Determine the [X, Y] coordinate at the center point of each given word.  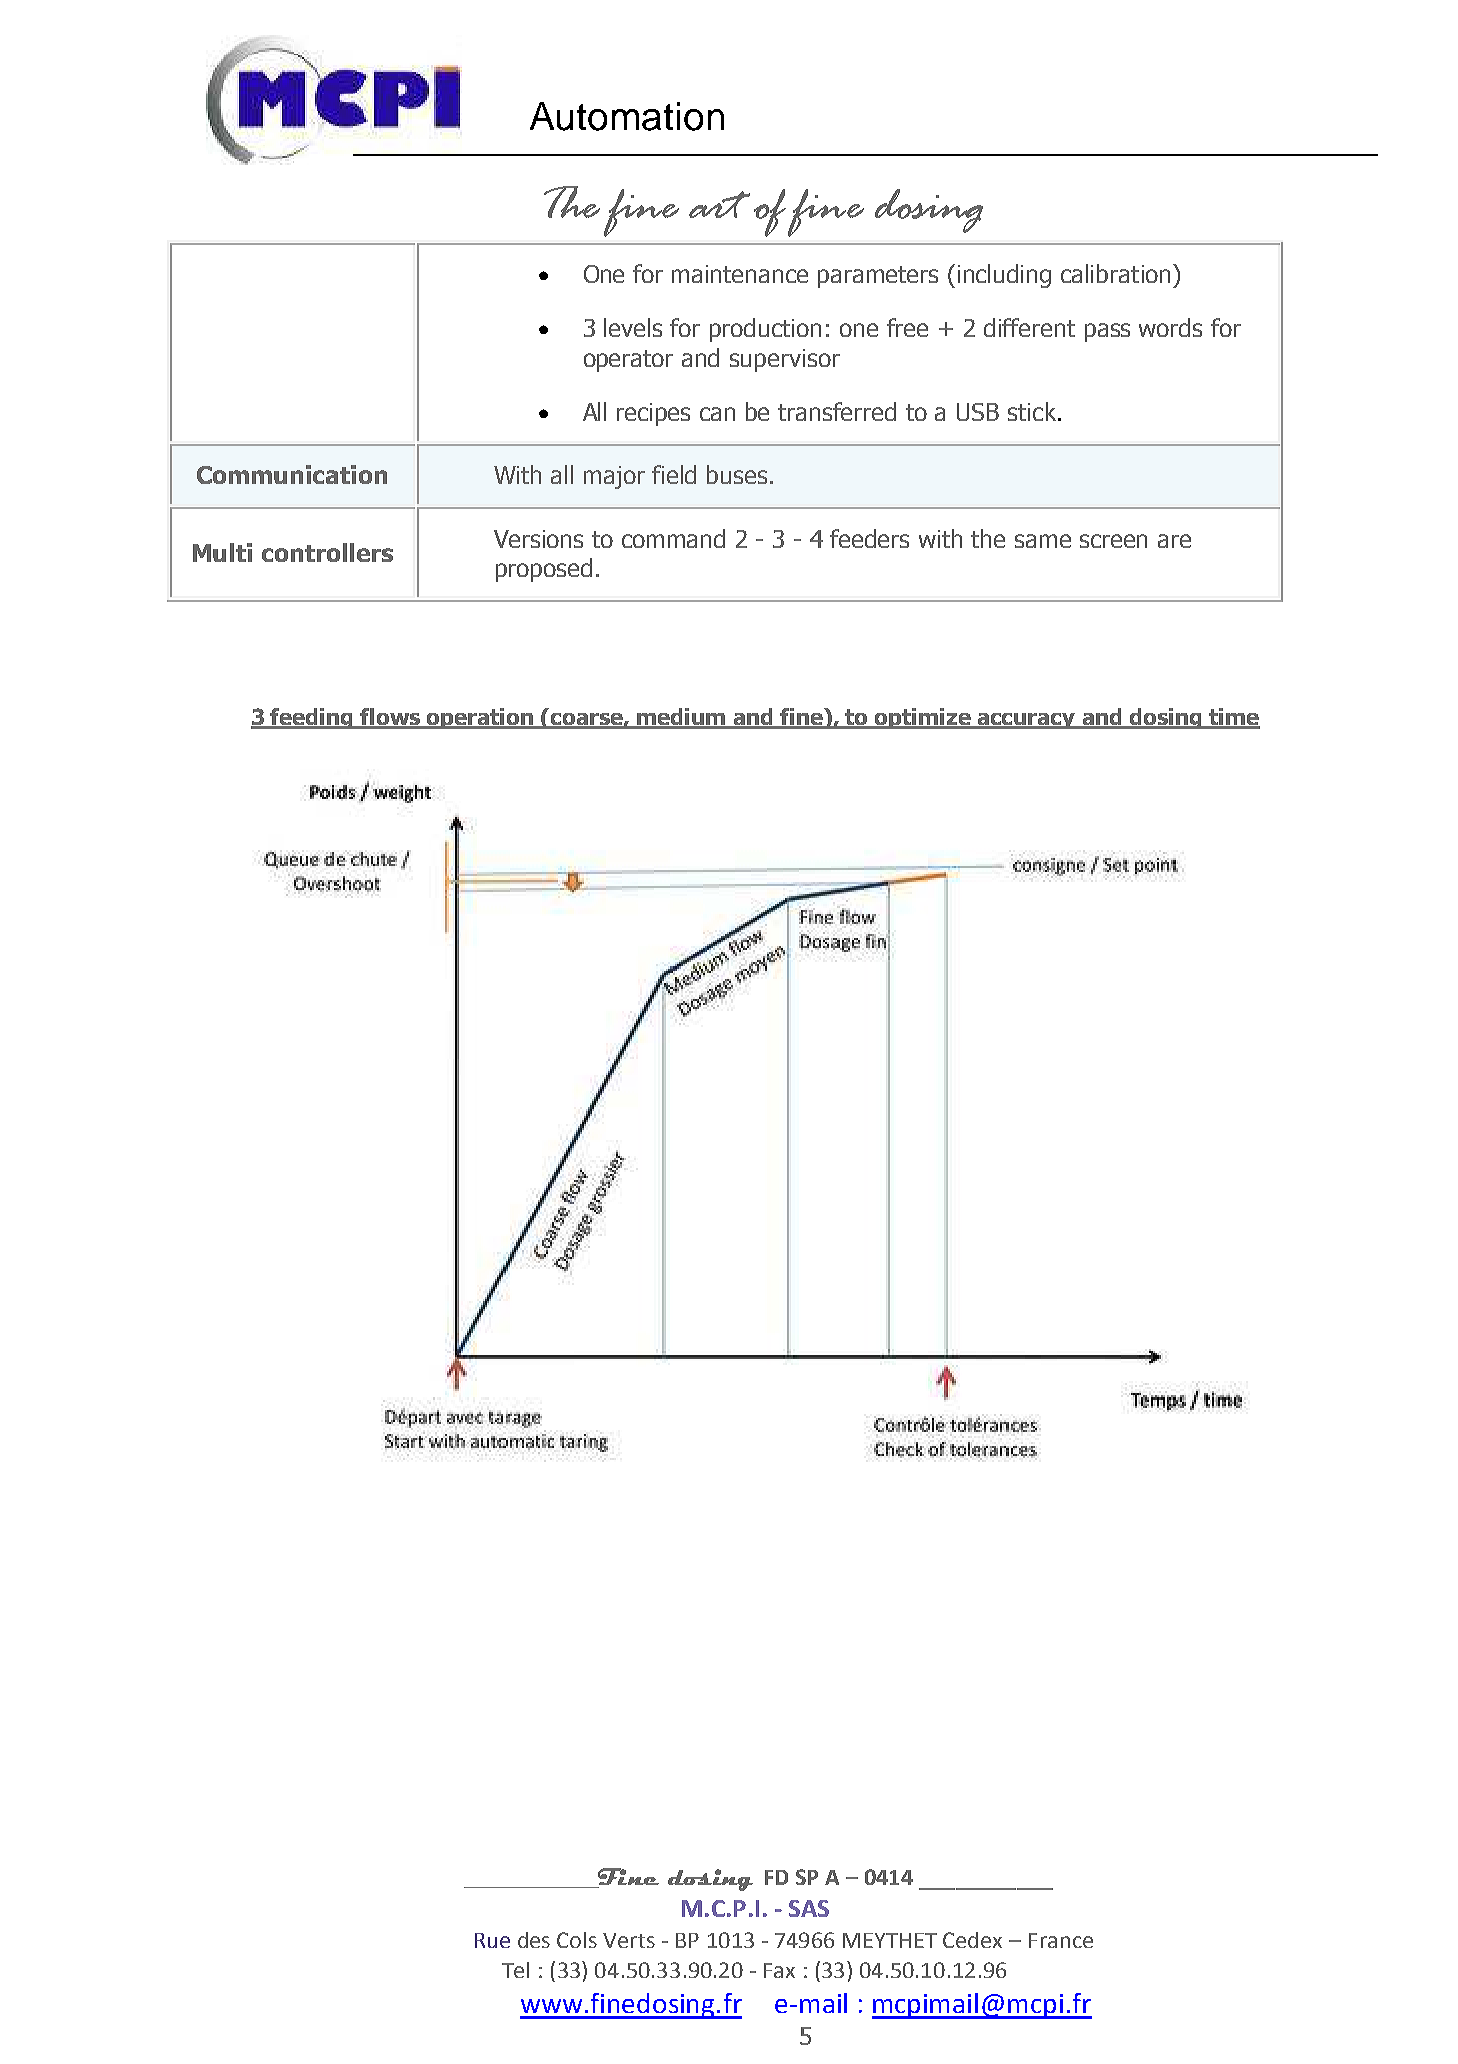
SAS [809, 1908]
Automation [627, 116]
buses [737, 474]
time [1233, 718]
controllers [327, 552]
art [719, 204]
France [1061, 1940]
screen [1113, 541]
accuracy [1027, 721]
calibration [1115, 273]
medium [681, 718]
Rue [492, 1940]
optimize [923, 718]
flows [391, 718]
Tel [515, 1970]
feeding [312, 718]
